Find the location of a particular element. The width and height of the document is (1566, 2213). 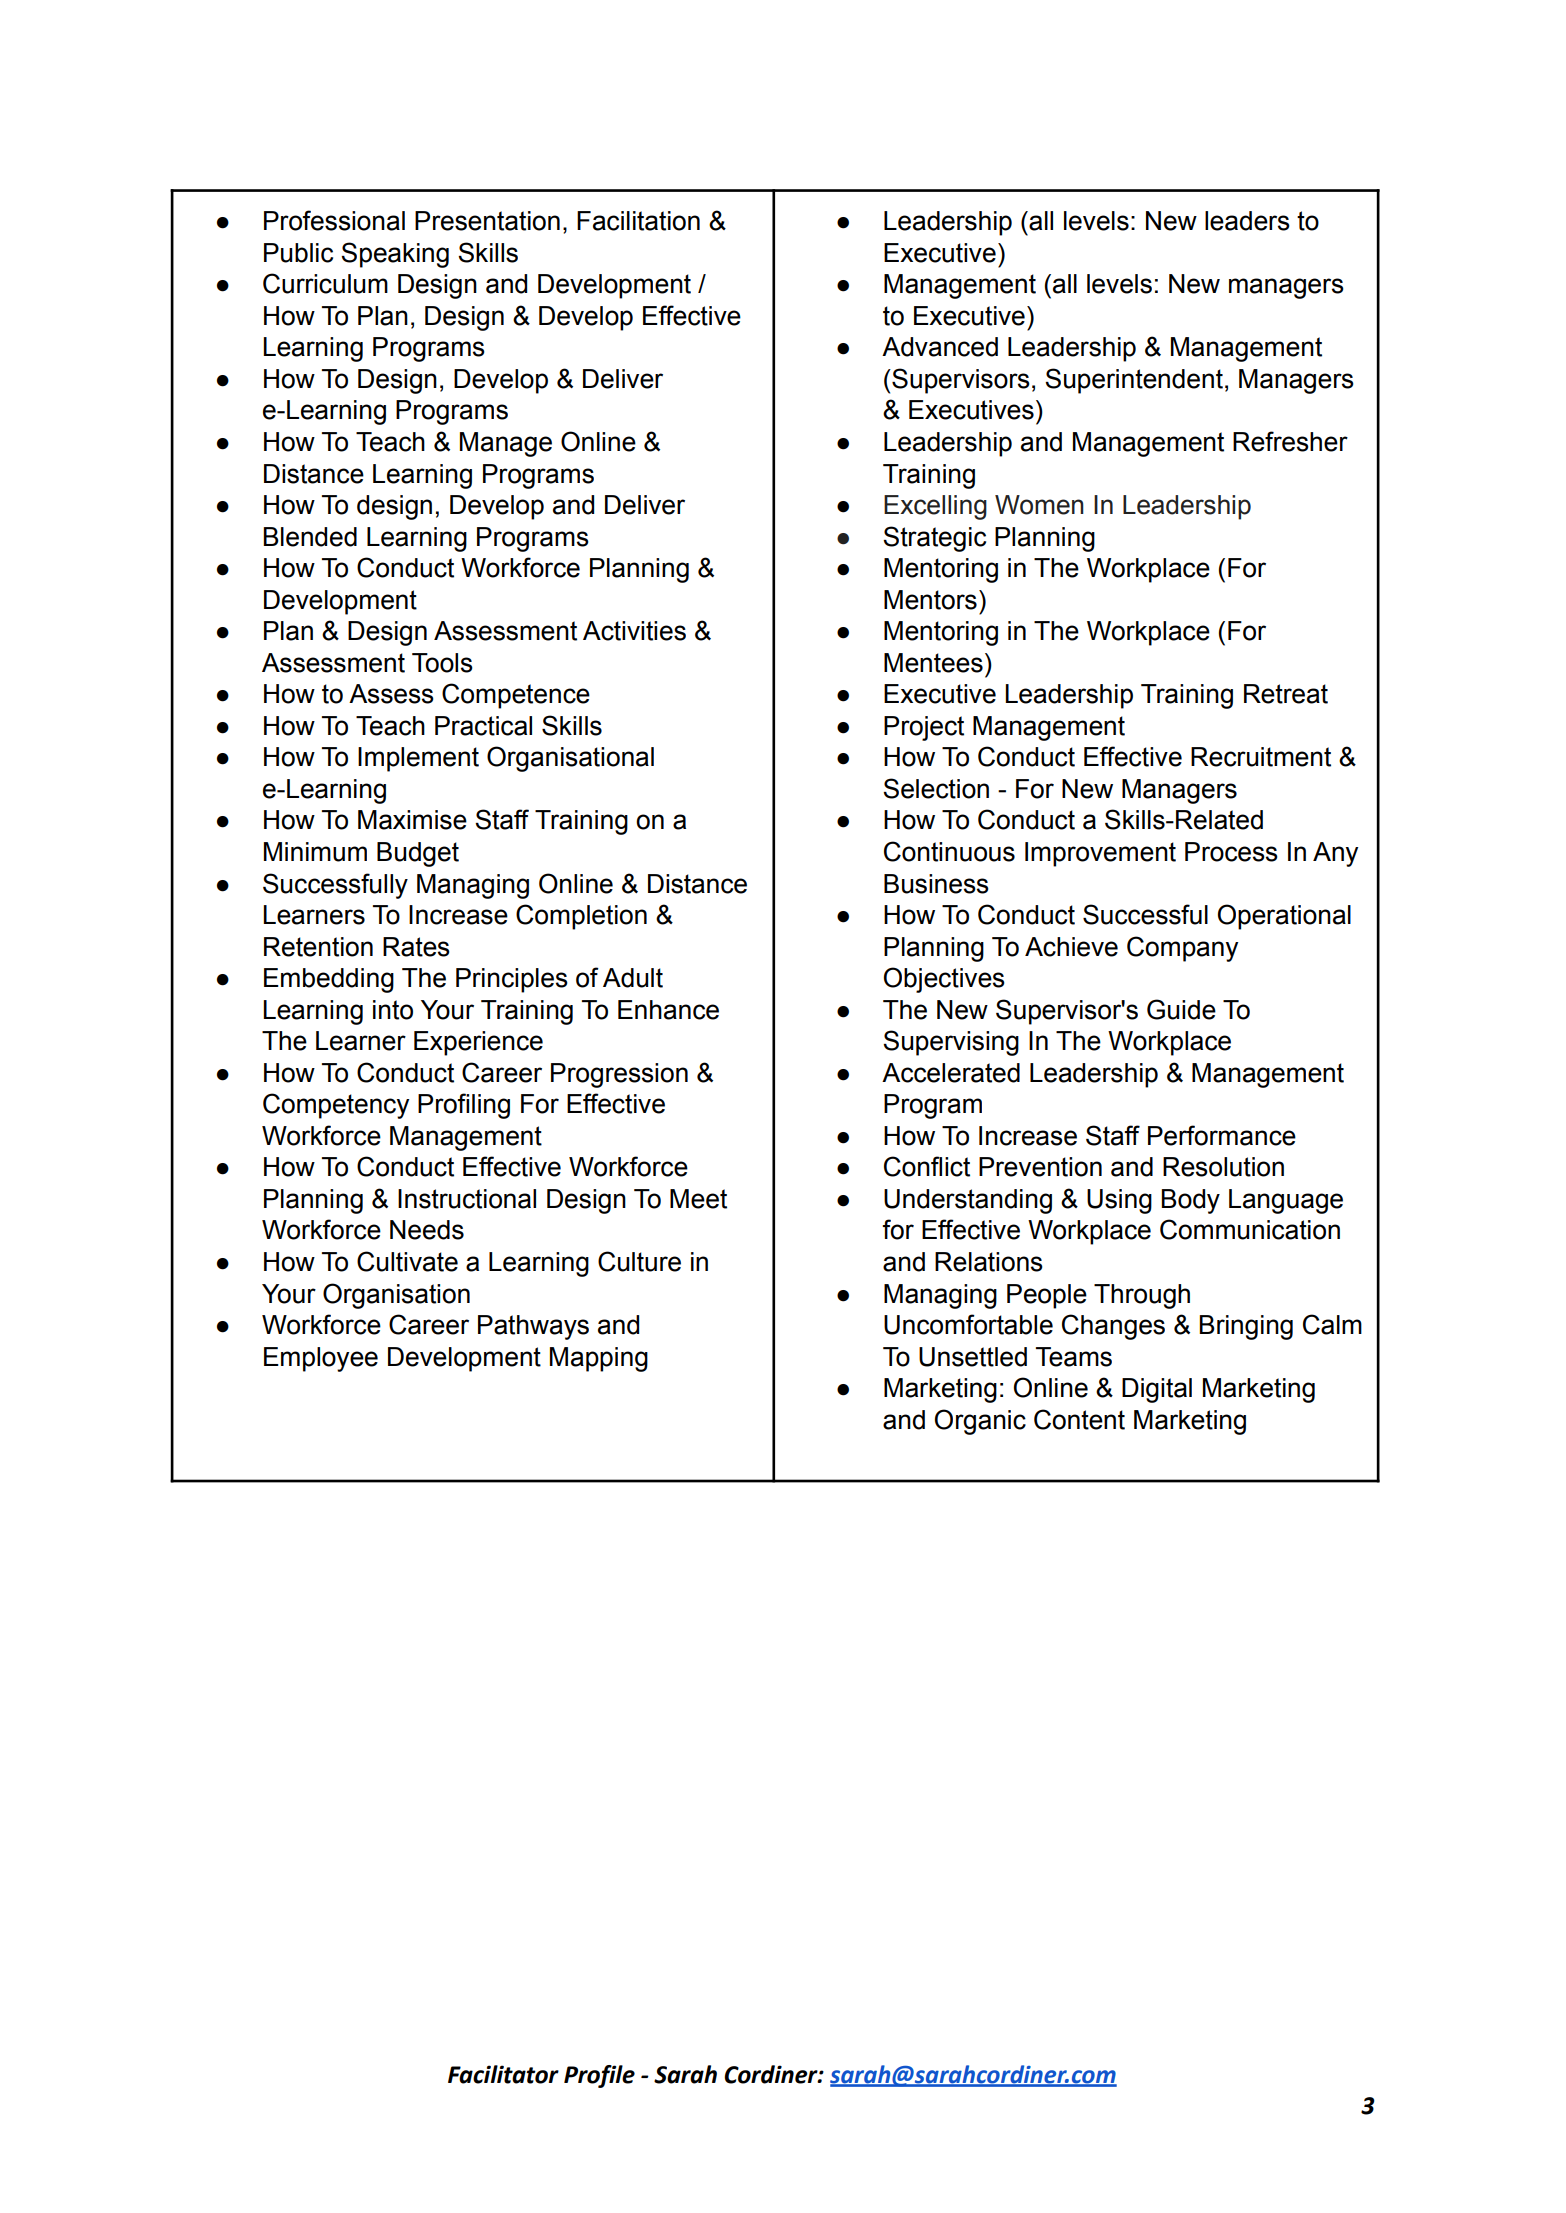

Profiling is located at coordinates (464, 1106).
